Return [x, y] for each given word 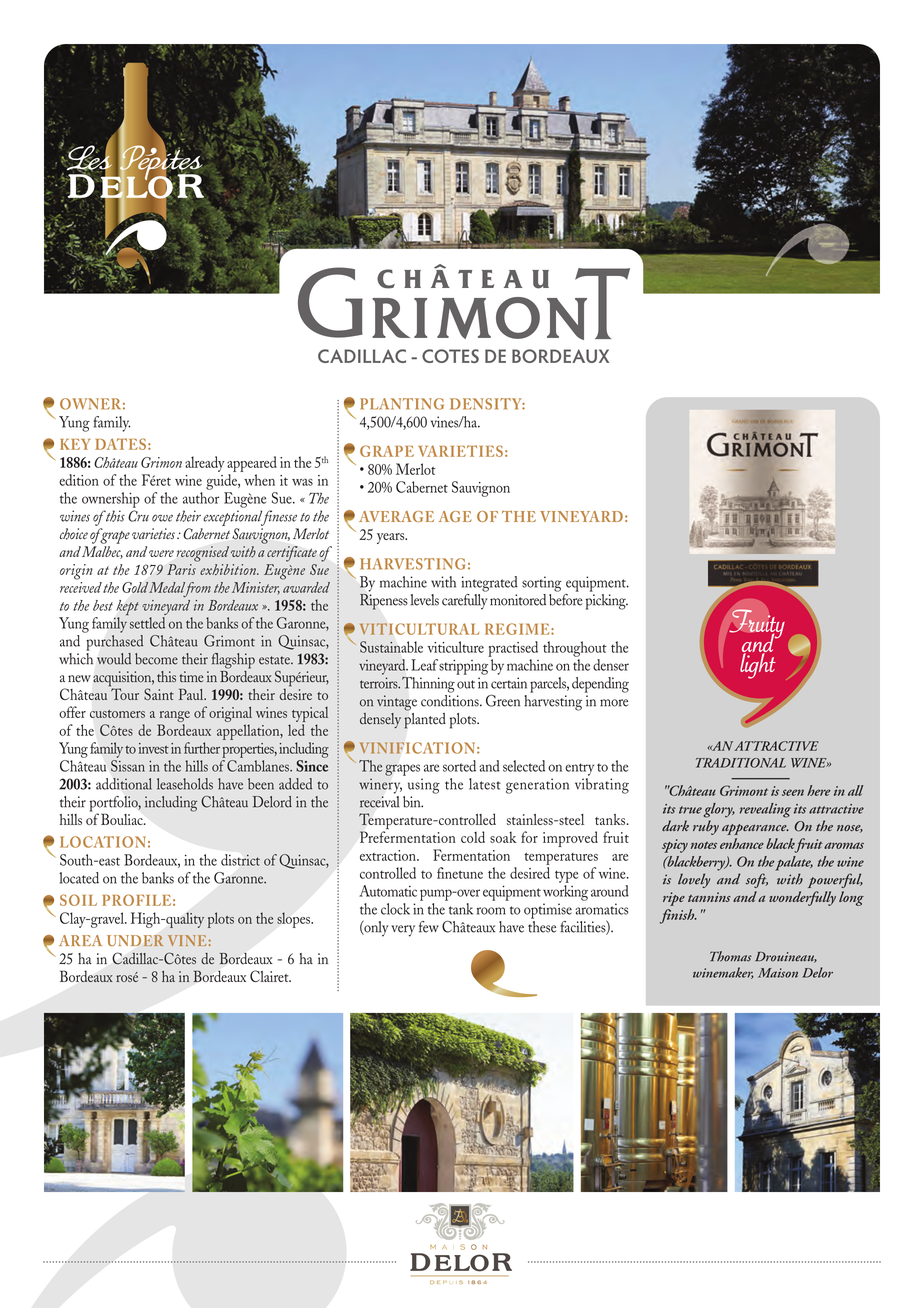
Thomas [731, 956]
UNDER [135, 941]
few [429, 927]
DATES [120, 444]
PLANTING [402, 404]
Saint [159, 694]
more [614, 703]
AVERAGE [396, 516]
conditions [451, 699]
